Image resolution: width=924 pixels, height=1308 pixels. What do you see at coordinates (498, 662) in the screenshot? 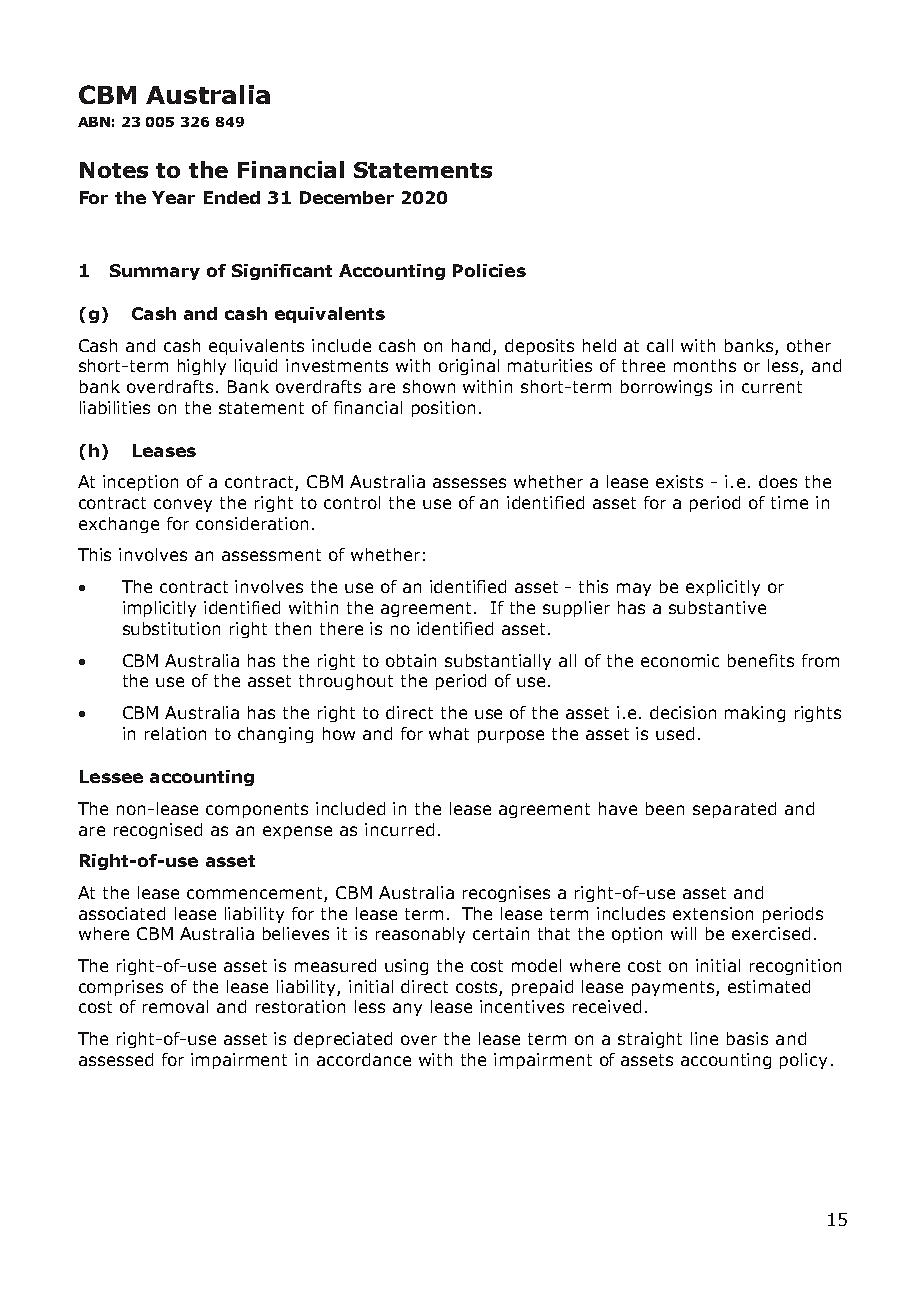
I see `substantially` at bounding box center [498, 662].
